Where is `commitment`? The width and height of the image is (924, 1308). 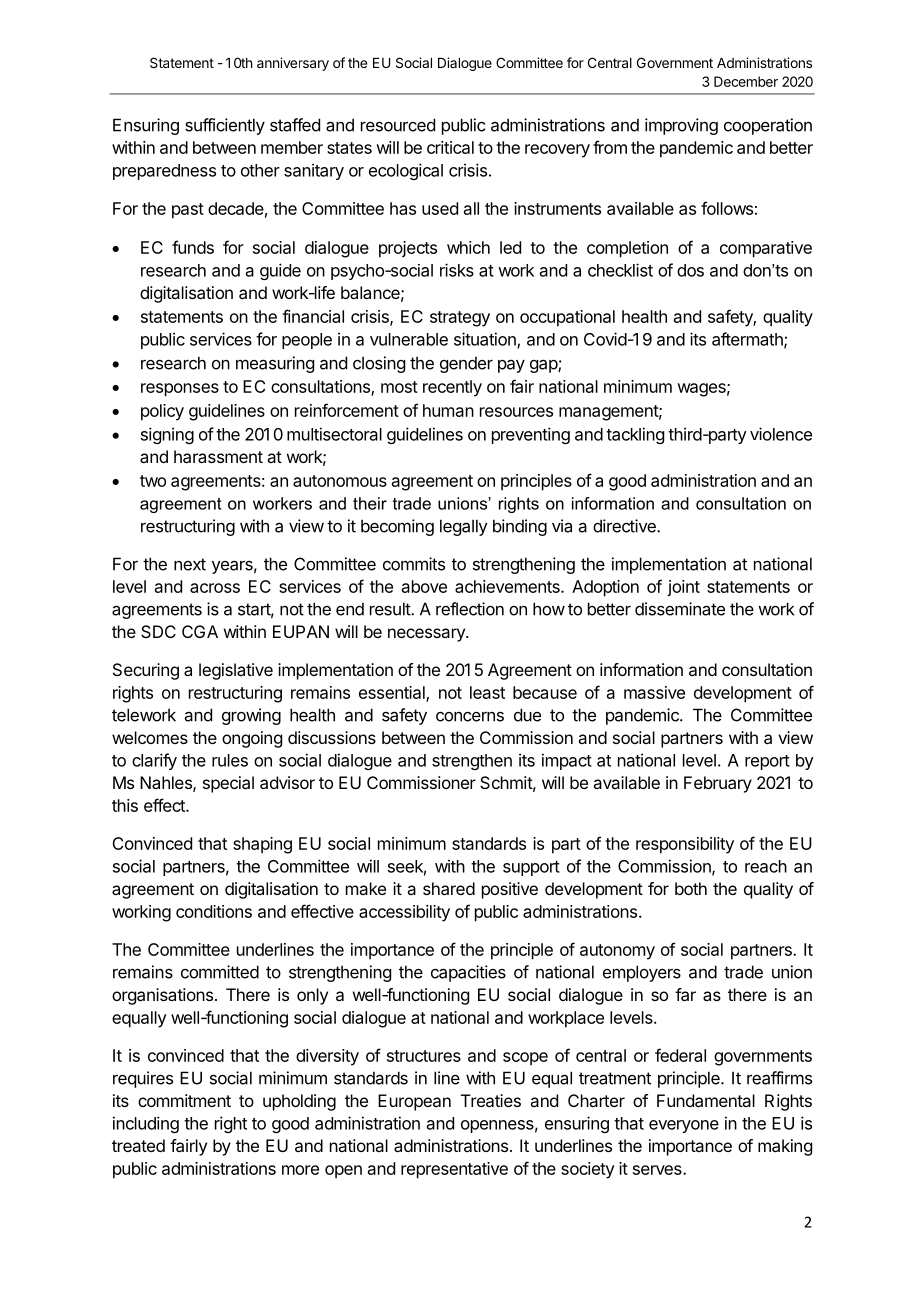 commitment is located at coordinates (184, 1100).
